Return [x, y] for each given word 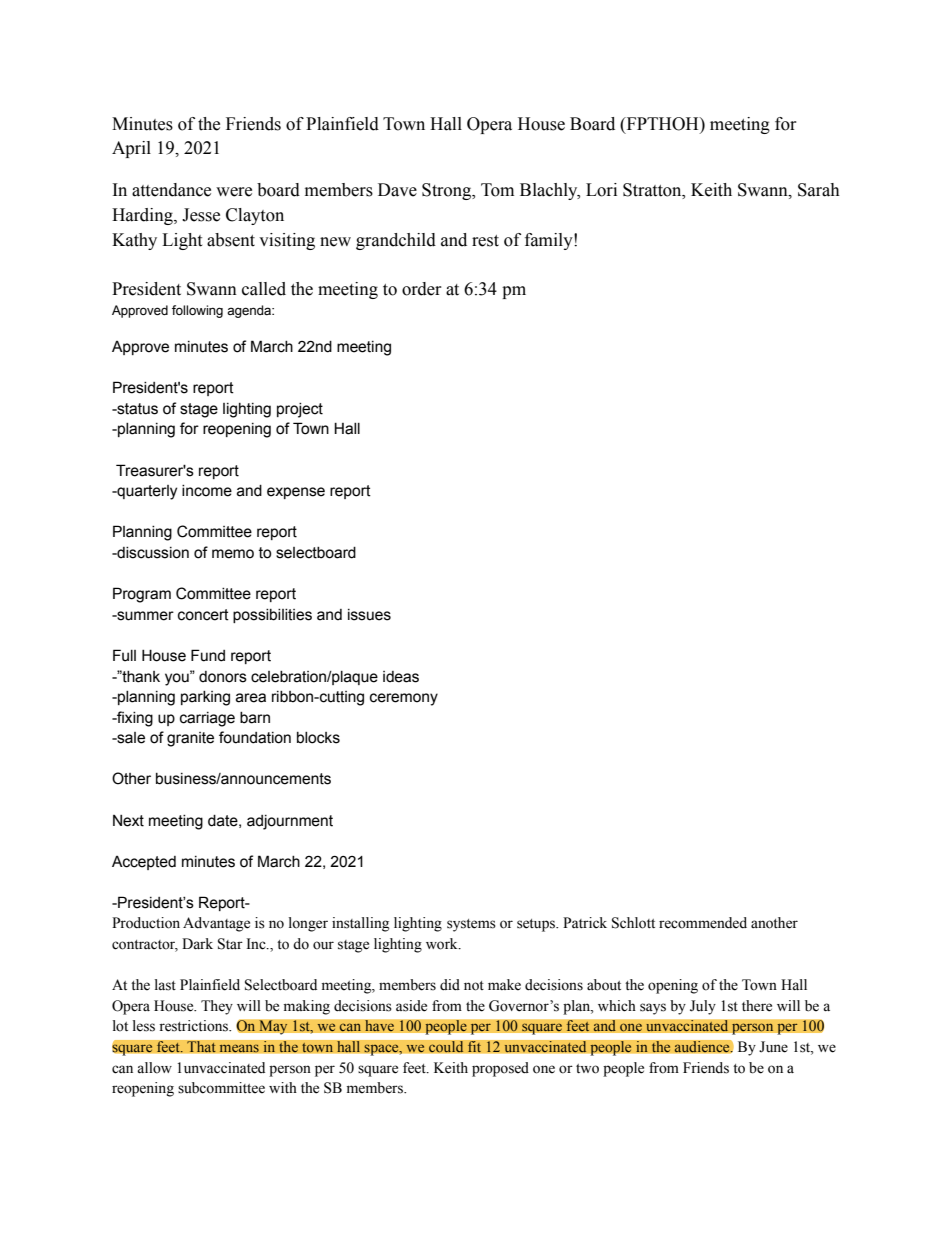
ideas [401, 677]
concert [203, 615]
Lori [601, 190]
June [773, 1047]
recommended [703, 923]
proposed [500, 1069]
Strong [448, 191]
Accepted [144, 863]
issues [369, 615]
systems [471, 925]
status [136, 409]
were [234, 192]
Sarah [819, 190]
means [239, 1048]
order [422, 289]
